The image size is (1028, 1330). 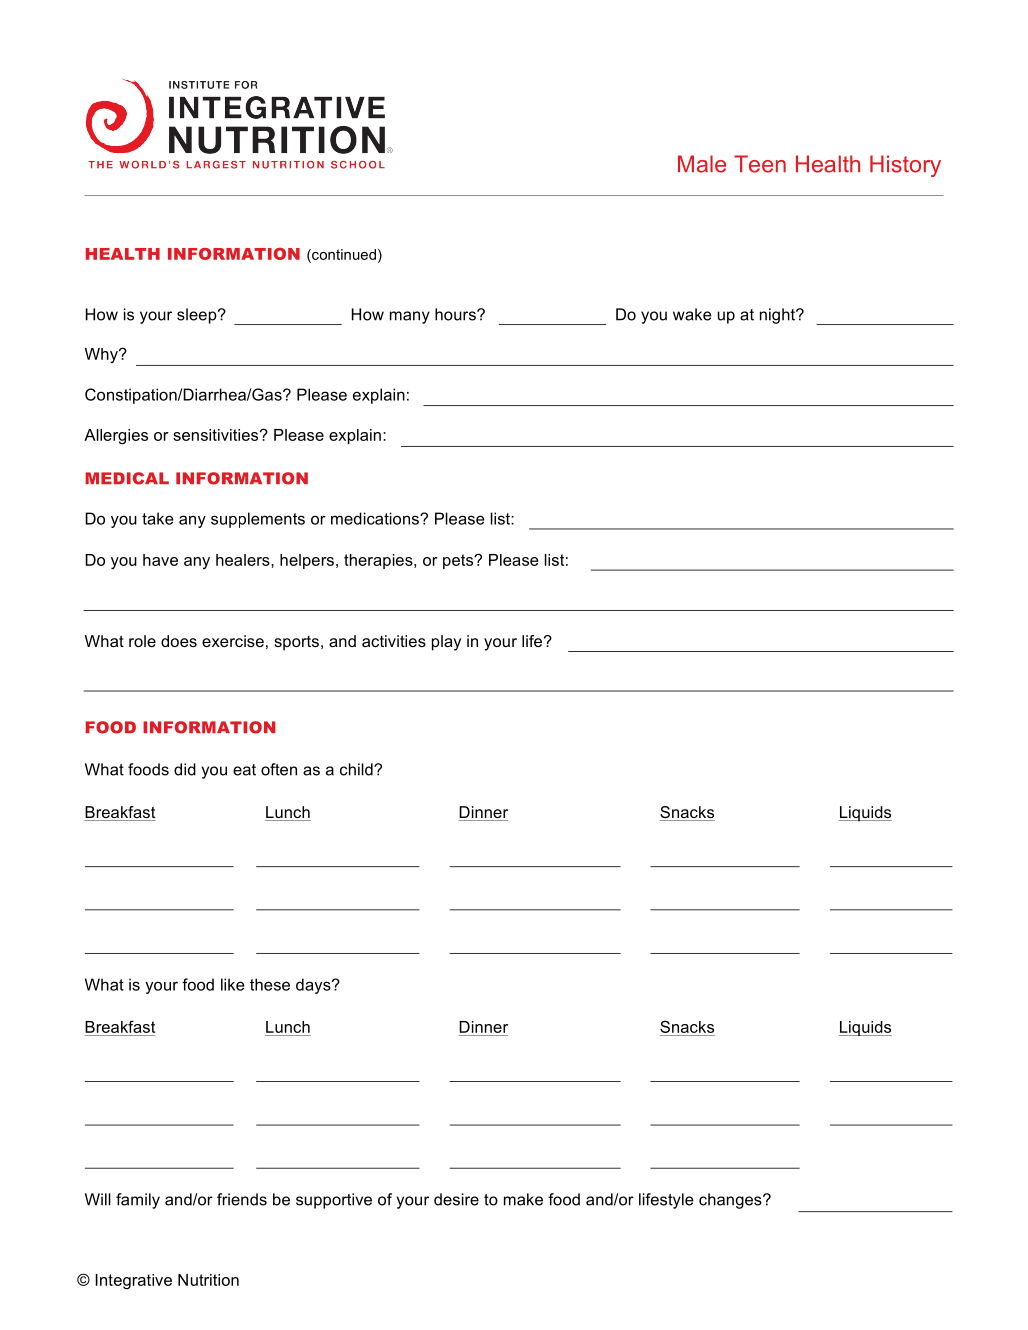 I want to click on pets, so click(x=459, y=561).
